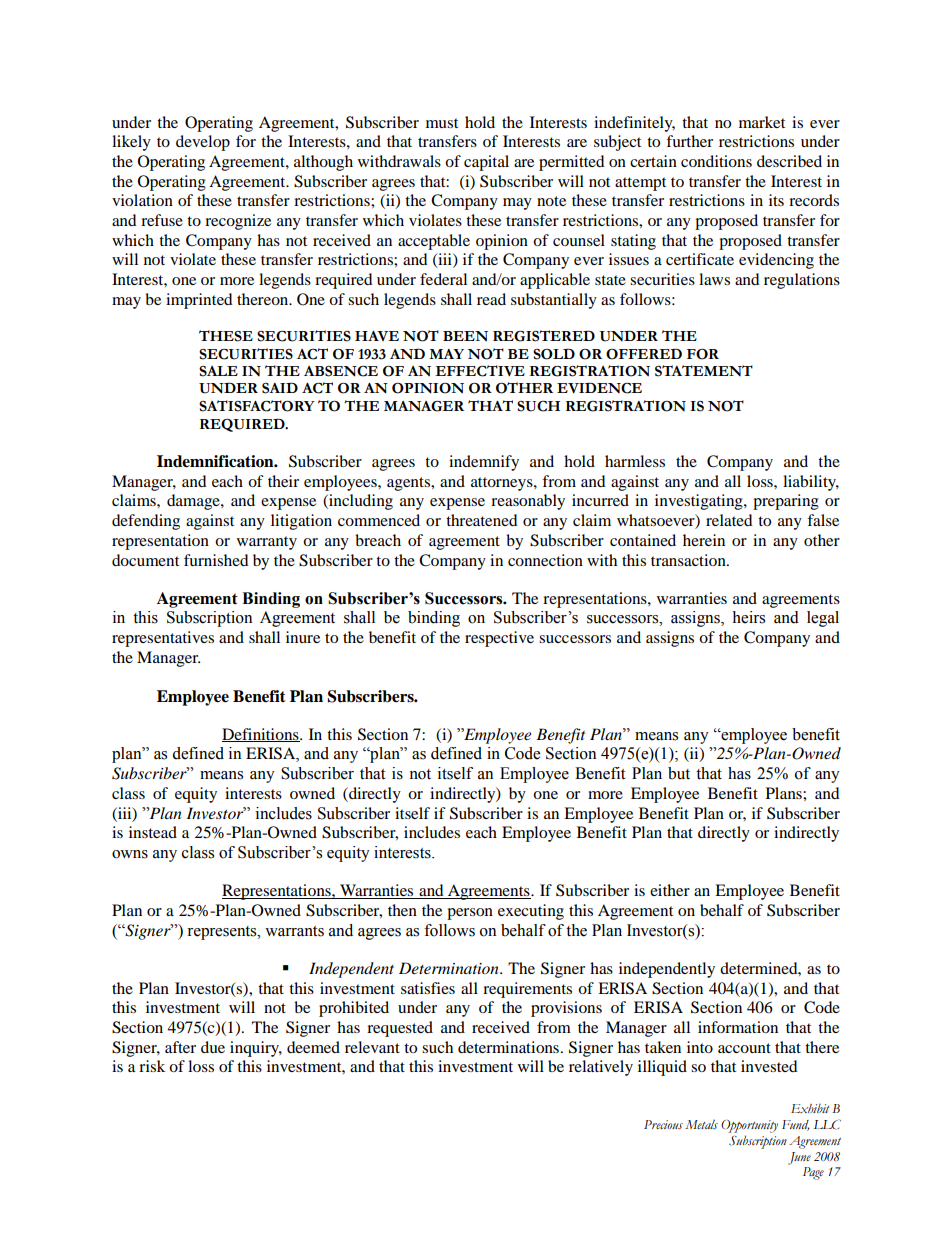  I want to click on risk, so click(152, 1066).
